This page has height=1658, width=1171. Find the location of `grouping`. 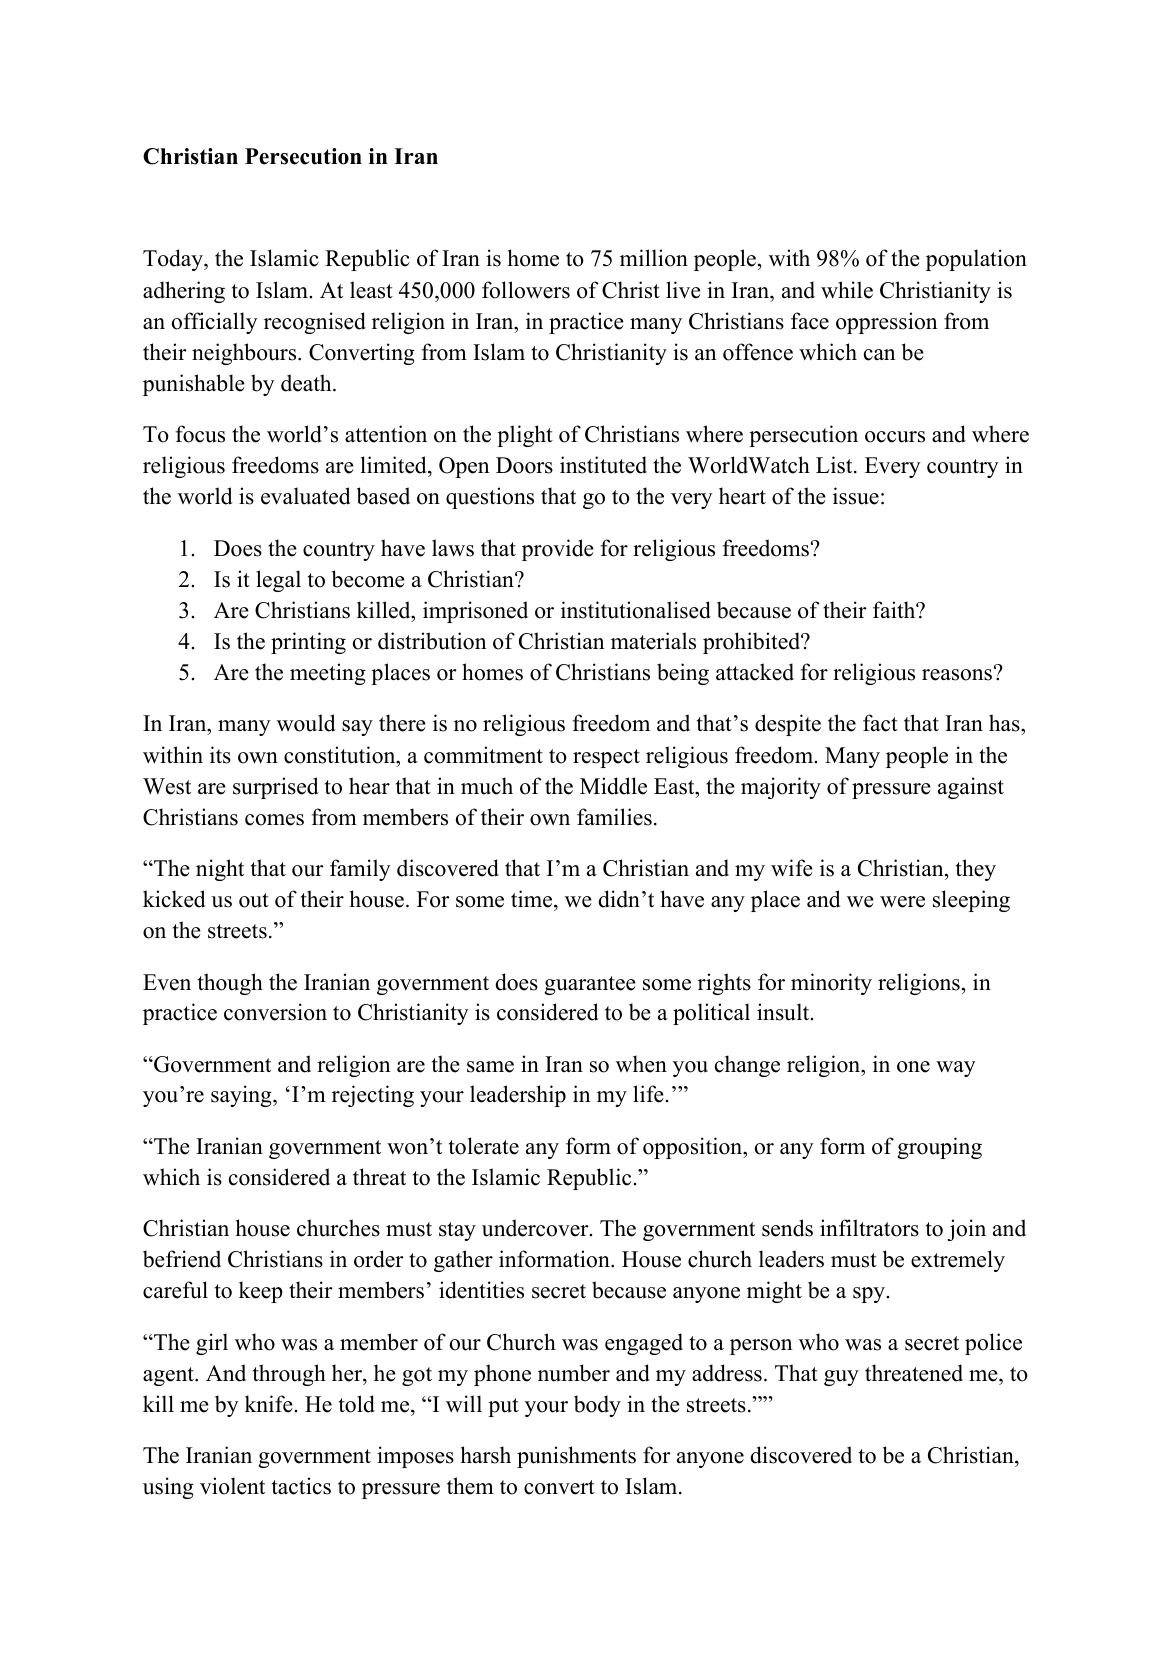

grouping is located at coordinates (940, 1148).
